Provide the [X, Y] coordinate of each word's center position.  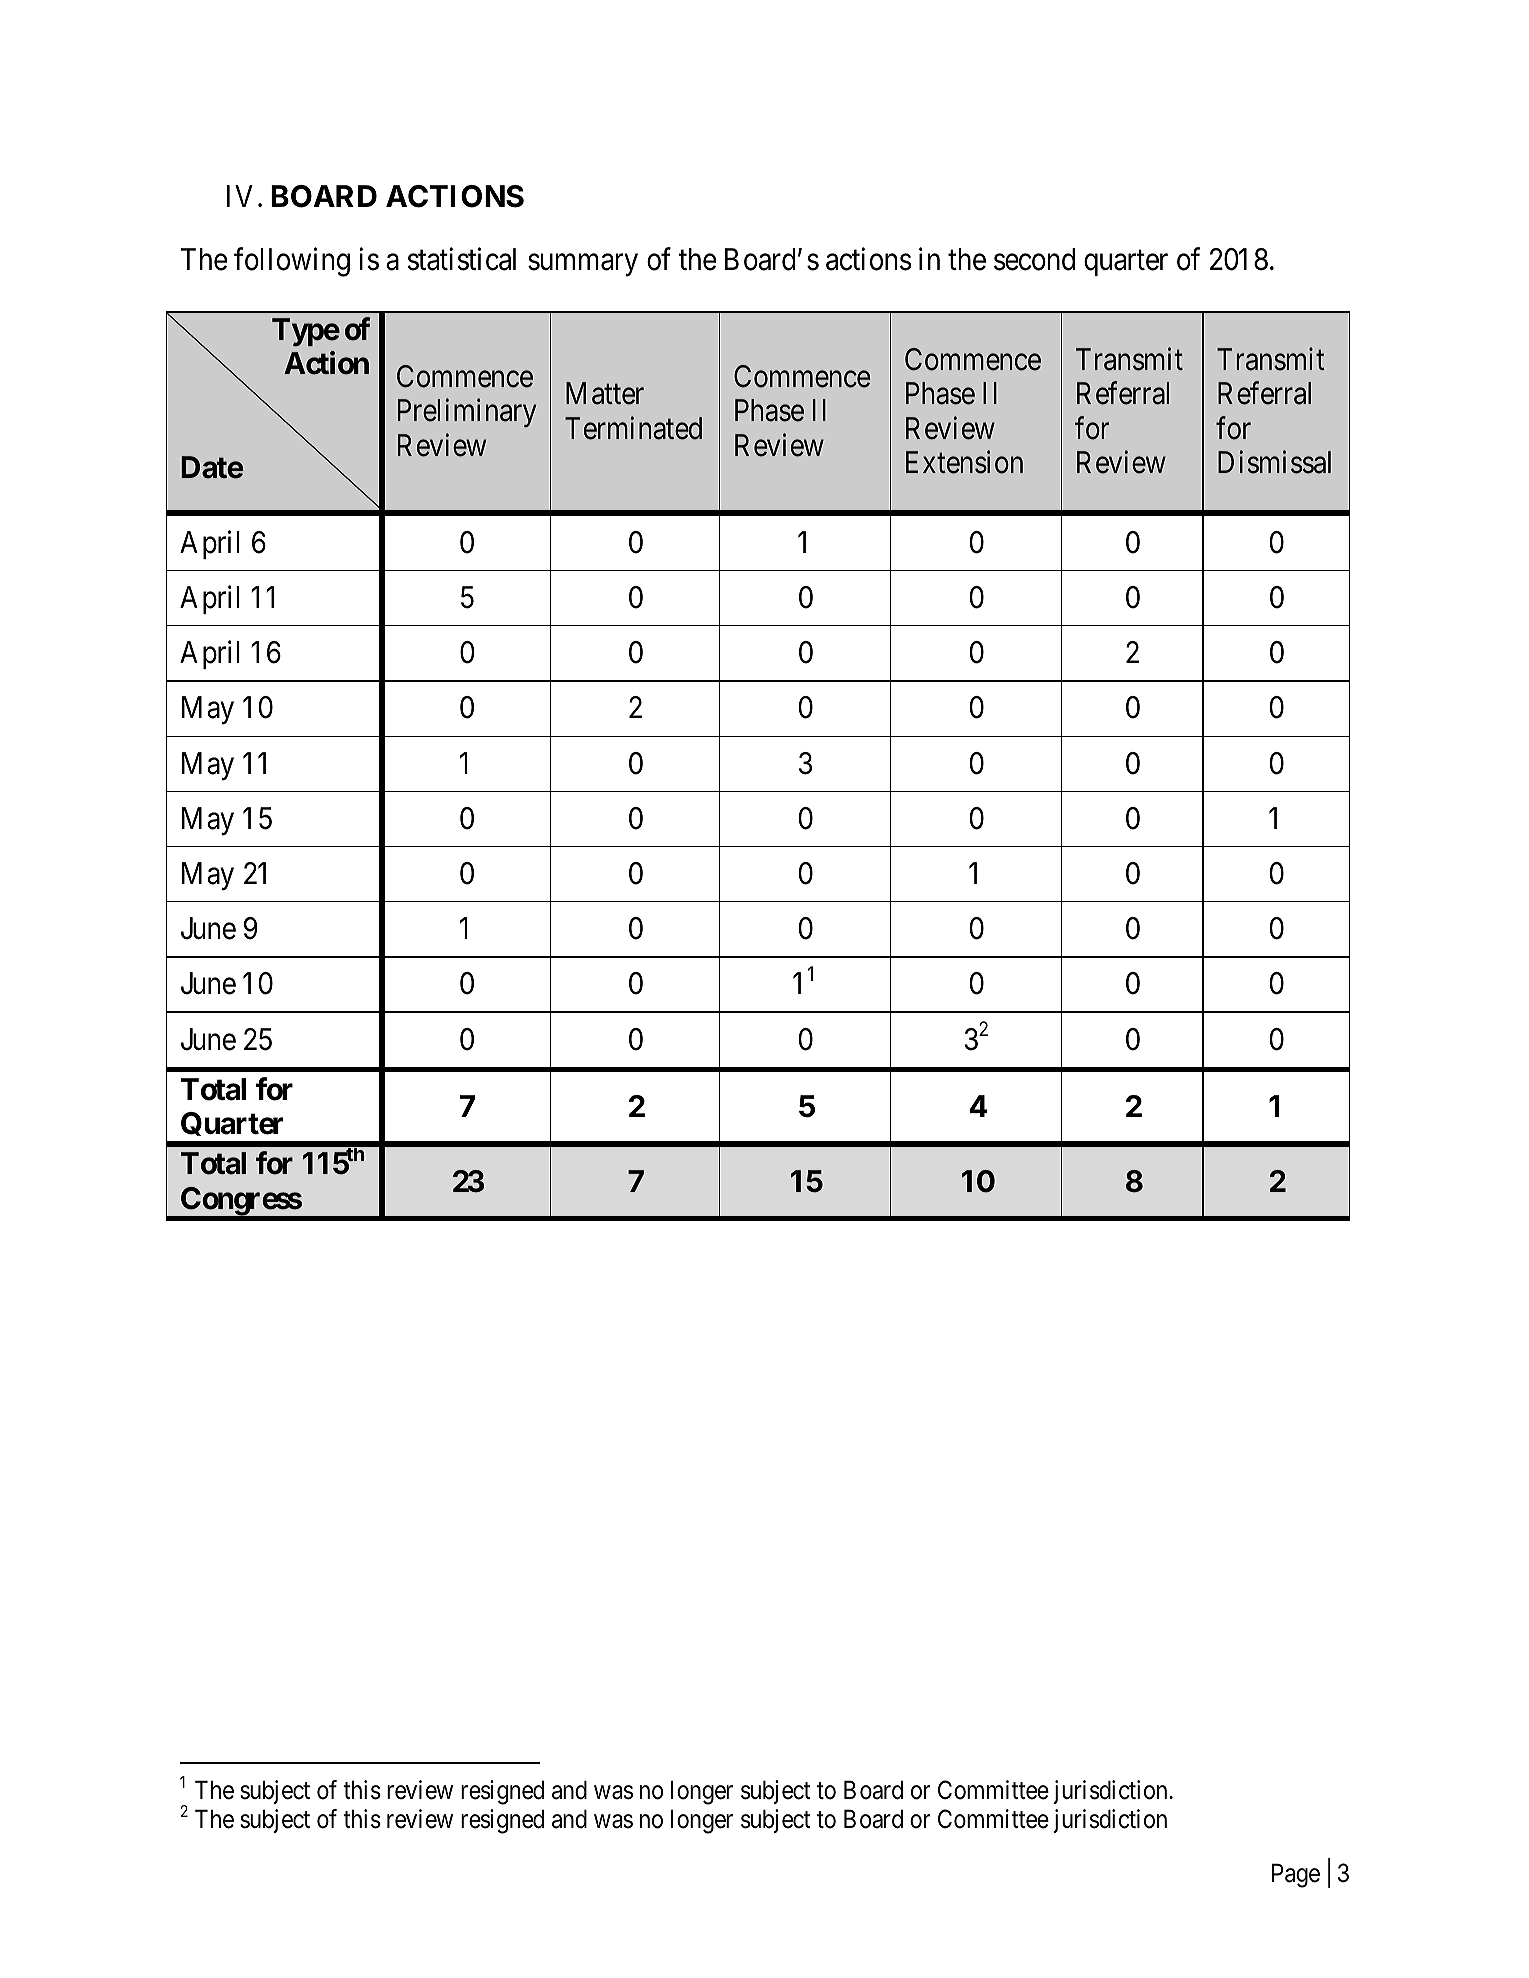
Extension [964, 462]
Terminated [633, 428]
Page [1296, 1875]
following [292, 262]
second [1034, 259]
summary [583, 265]
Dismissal [1274, 462]
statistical [462, 259]
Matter [605, 393]
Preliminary [467, 413]
